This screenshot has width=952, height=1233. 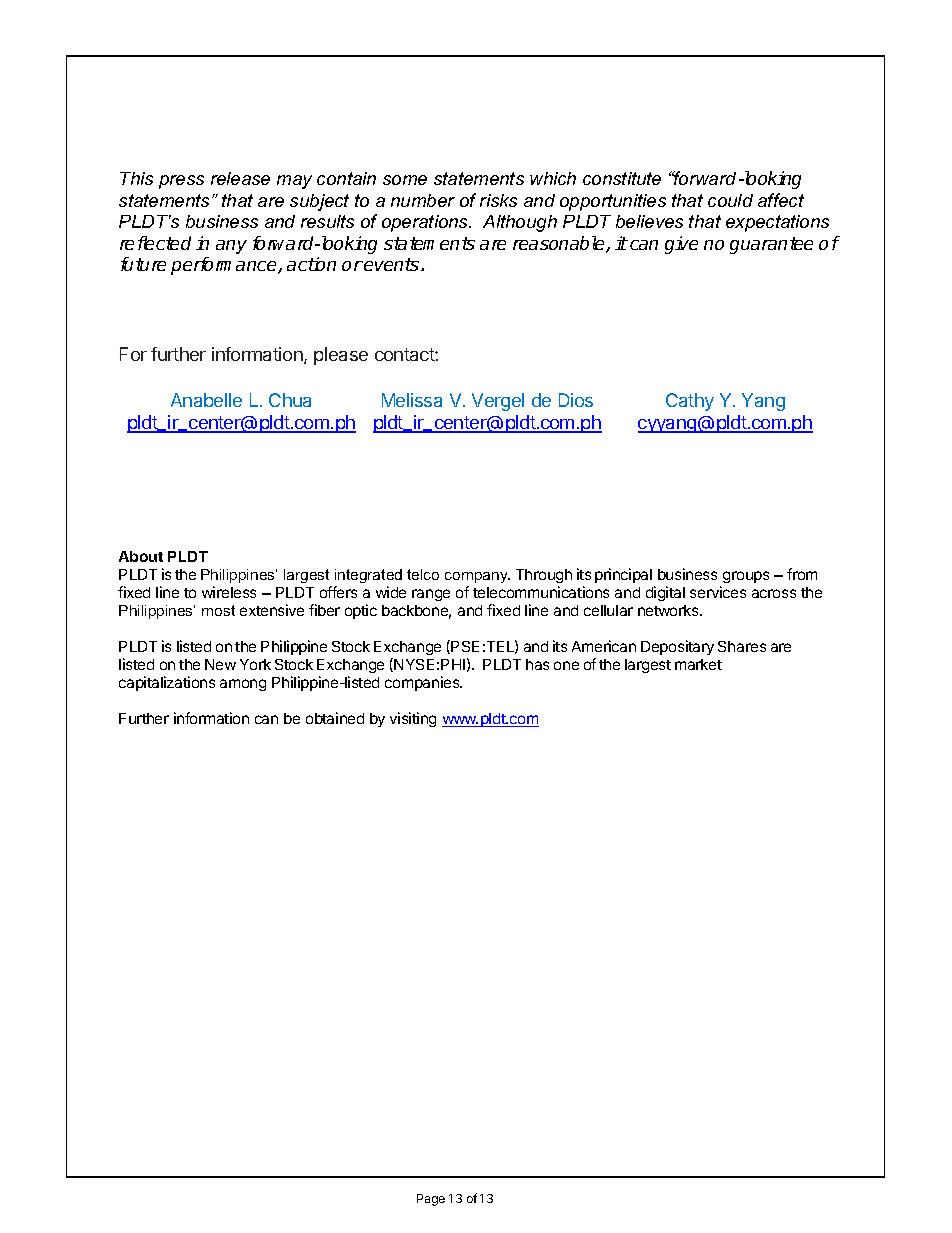 What do you see at coordinates (537, 664) in the screenshot?
I see `has` at bounding box center [537, 664].
